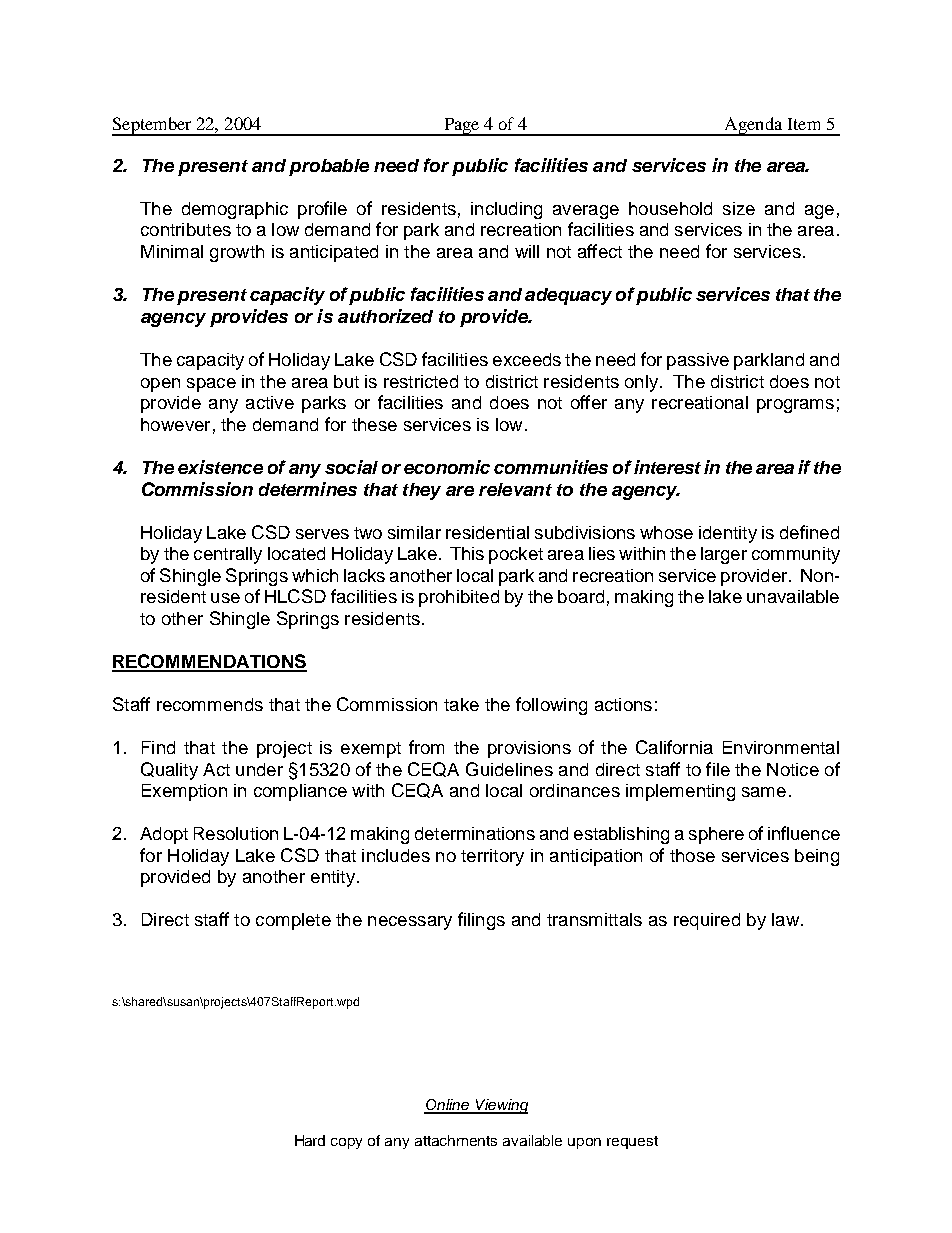 This image has height=1233, width=952. What do you see at coordinates (724, 555) in the image?
I see `larger` at bounding box center [724, 555].
